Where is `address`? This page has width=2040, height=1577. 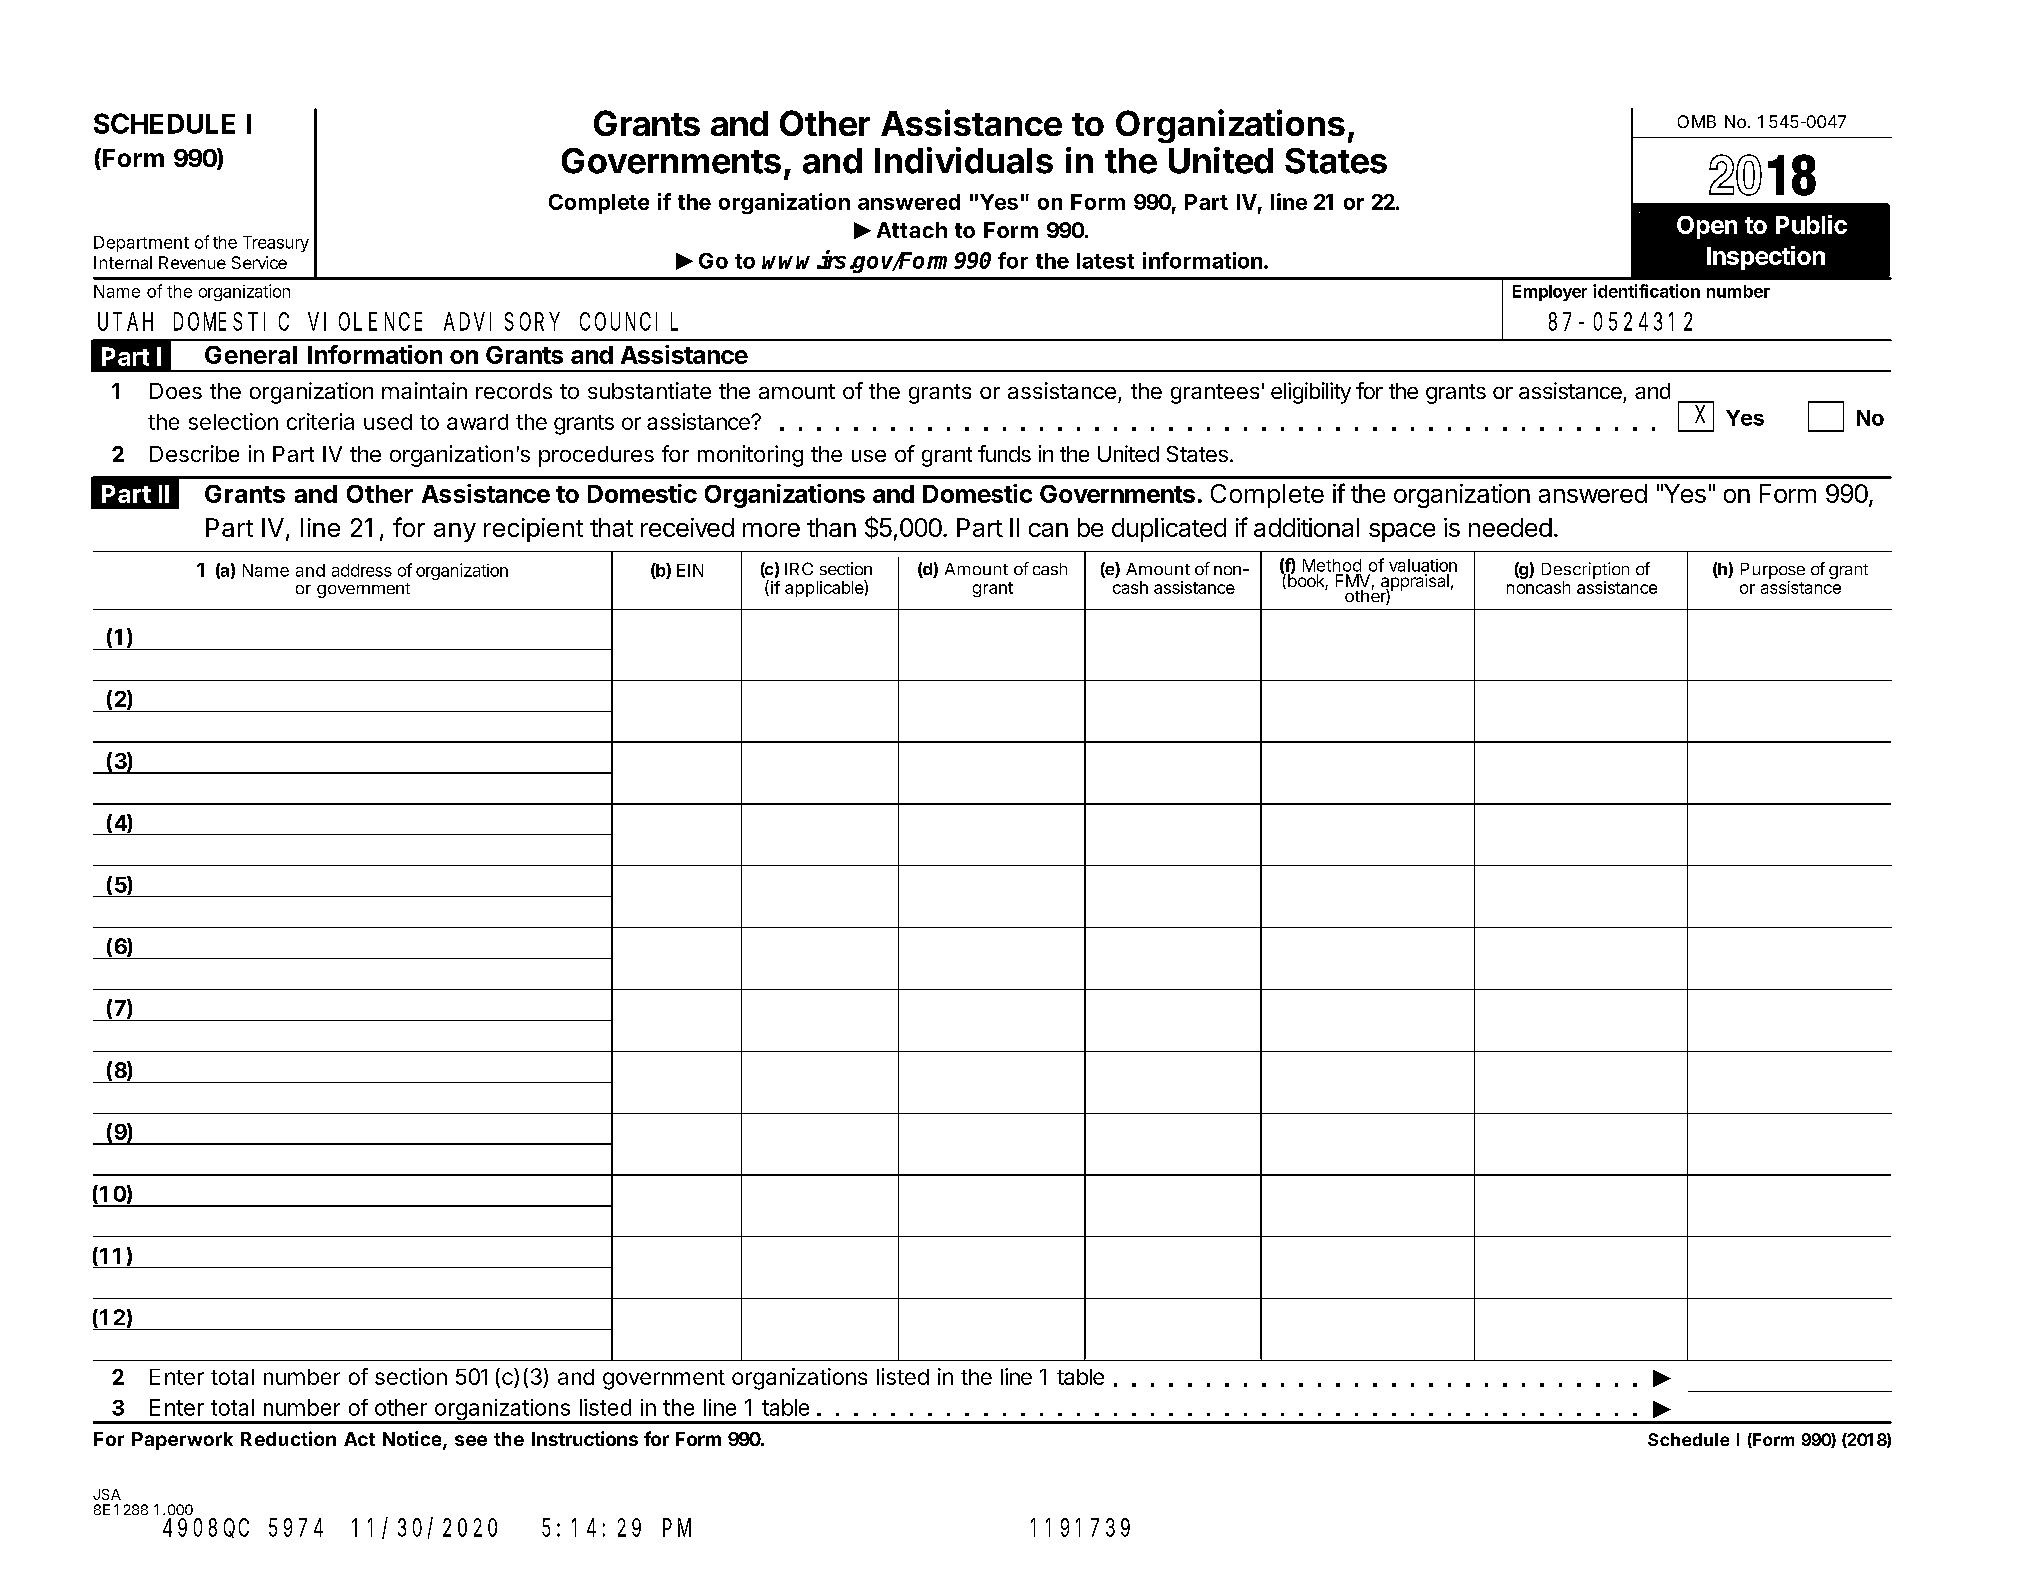
address is located at coordinates (362, 570).
